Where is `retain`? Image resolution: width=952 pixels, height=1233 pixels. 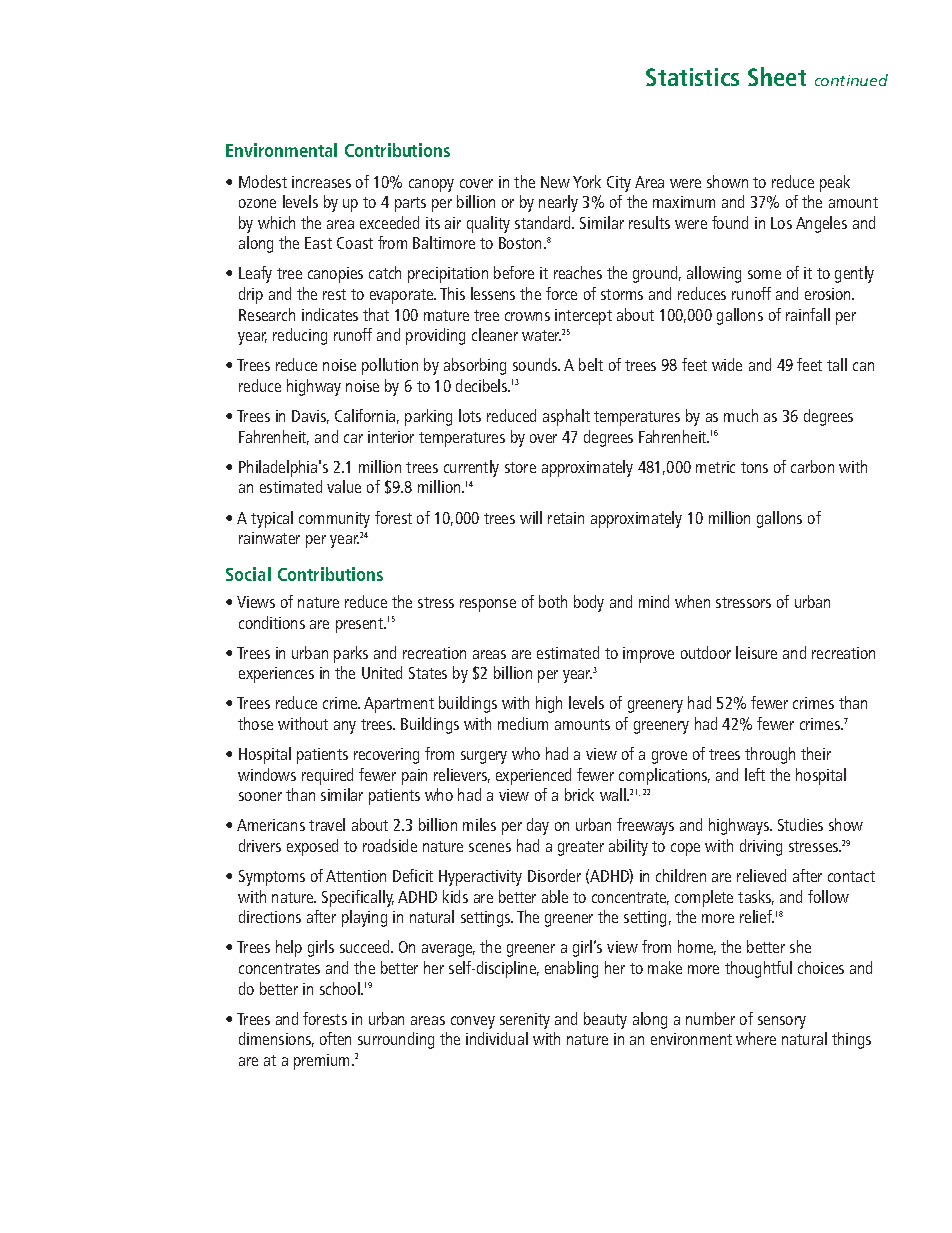 retain is located at coordinates (566, 518).
